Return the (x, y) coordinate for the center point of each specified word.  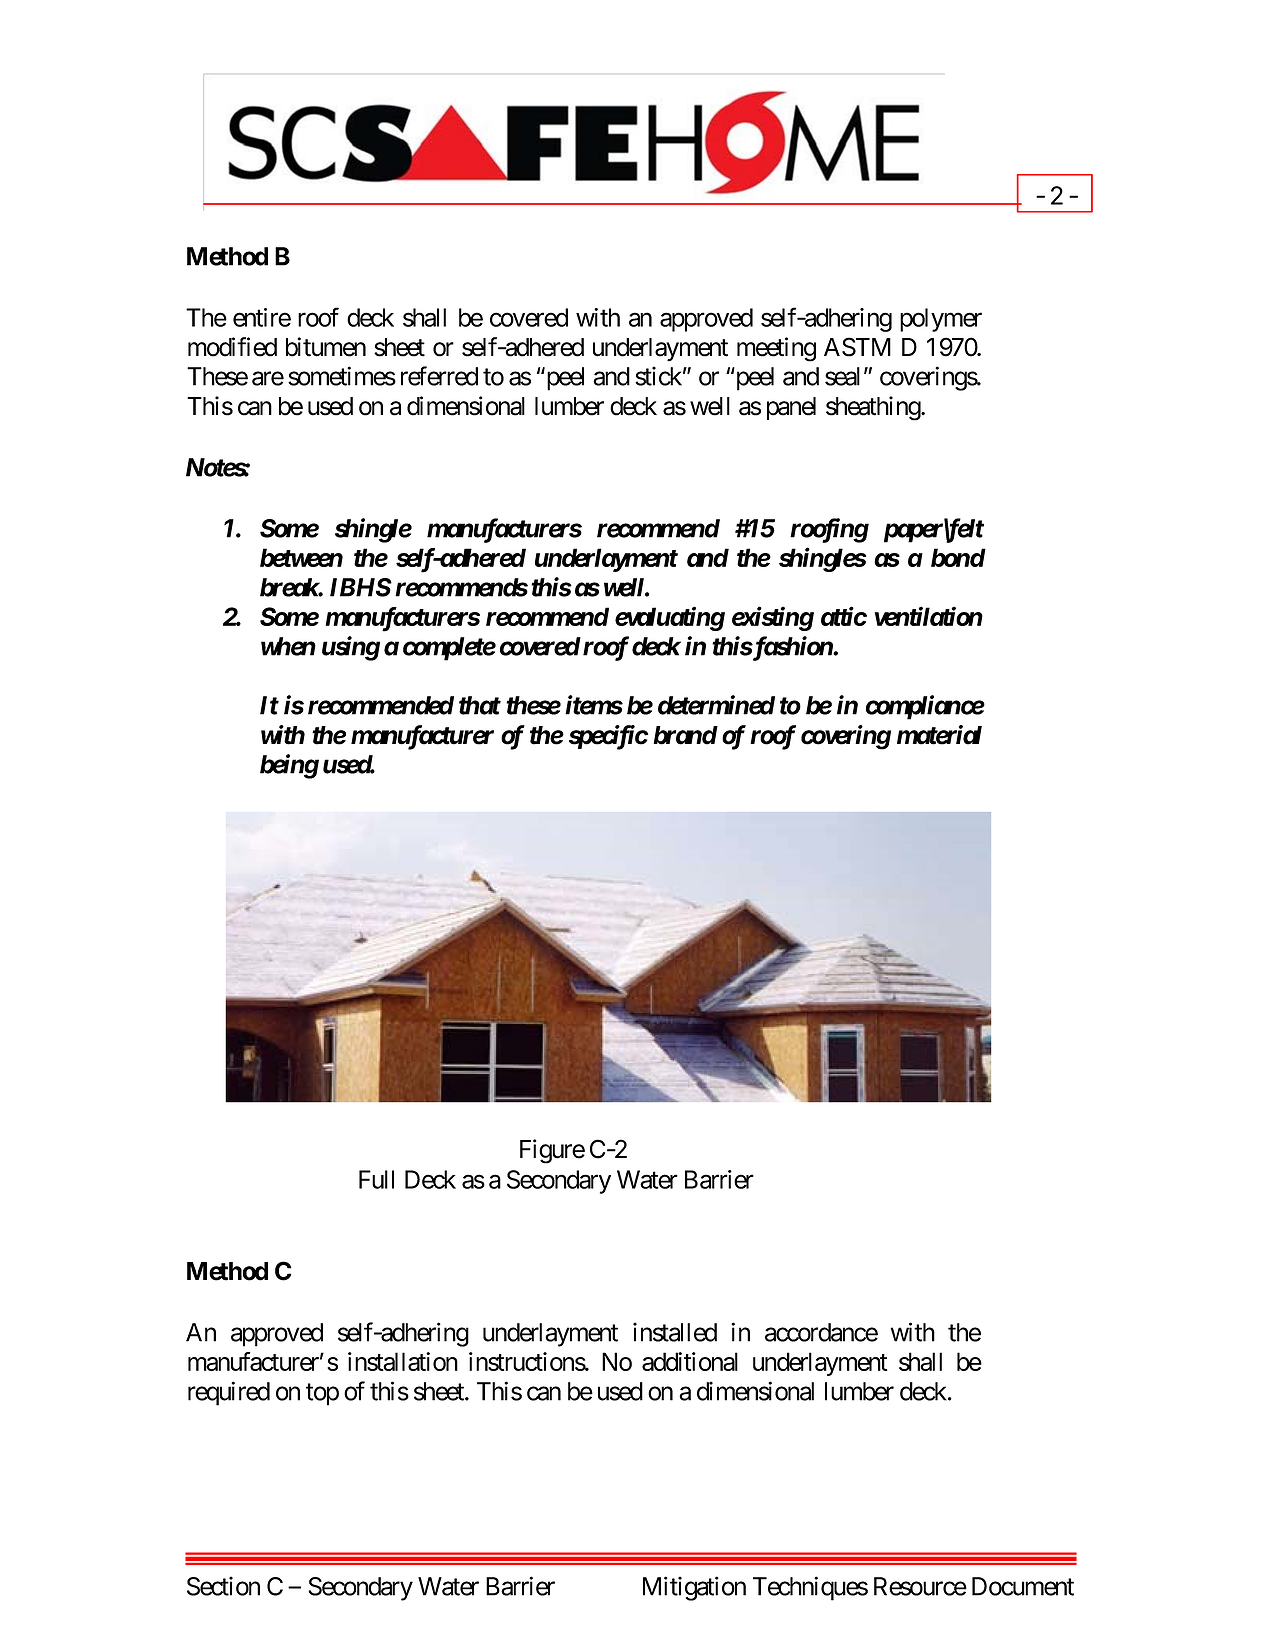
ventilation (929, 616)
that (480, 705)
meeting (776, 349)
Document (1023, 1586)
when (288, 646)
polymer (941, 320)
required (229, 1393)
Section (223, 1586)
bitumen (326, 347)
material (939, 735)
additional (690, 1361)
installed (675, 1332)
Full (376, 1179)
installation (403, 1361)
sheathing (874, 408)
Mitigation (694, 1588)
